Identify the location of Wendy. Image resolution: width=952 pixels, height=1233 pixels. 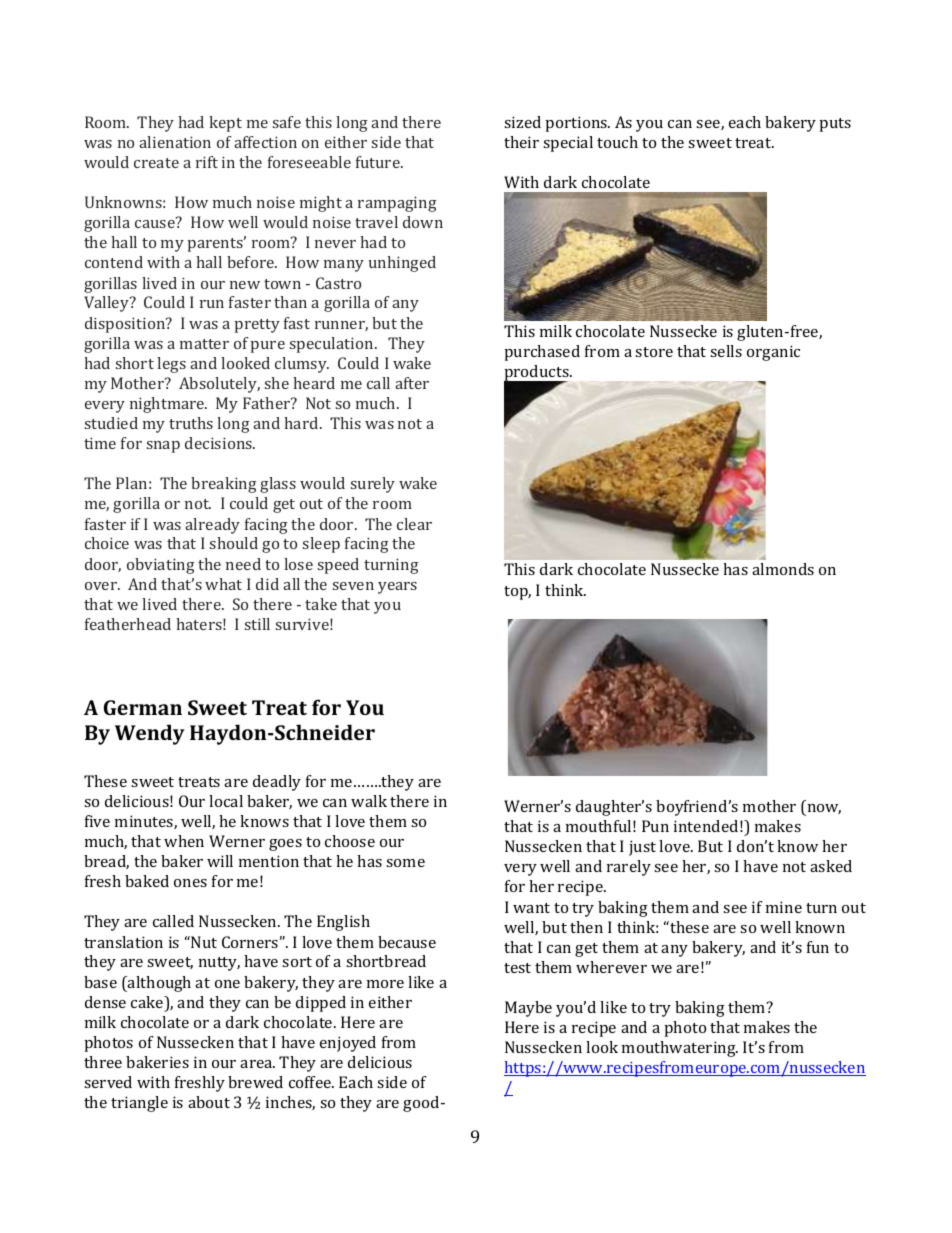
(150, 734).
